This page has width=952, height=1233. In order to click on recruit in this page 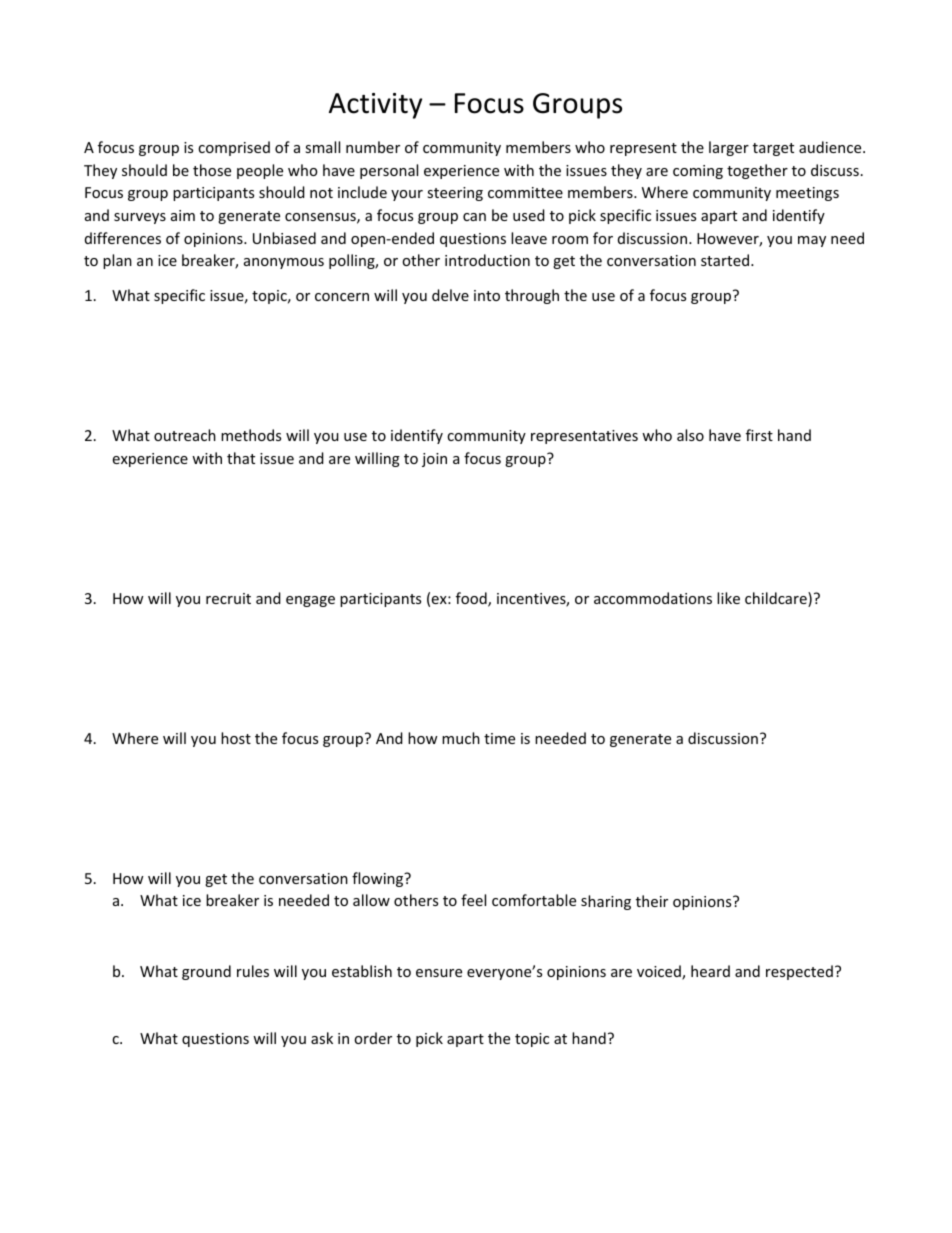, I will do `click(228, 598)`.
